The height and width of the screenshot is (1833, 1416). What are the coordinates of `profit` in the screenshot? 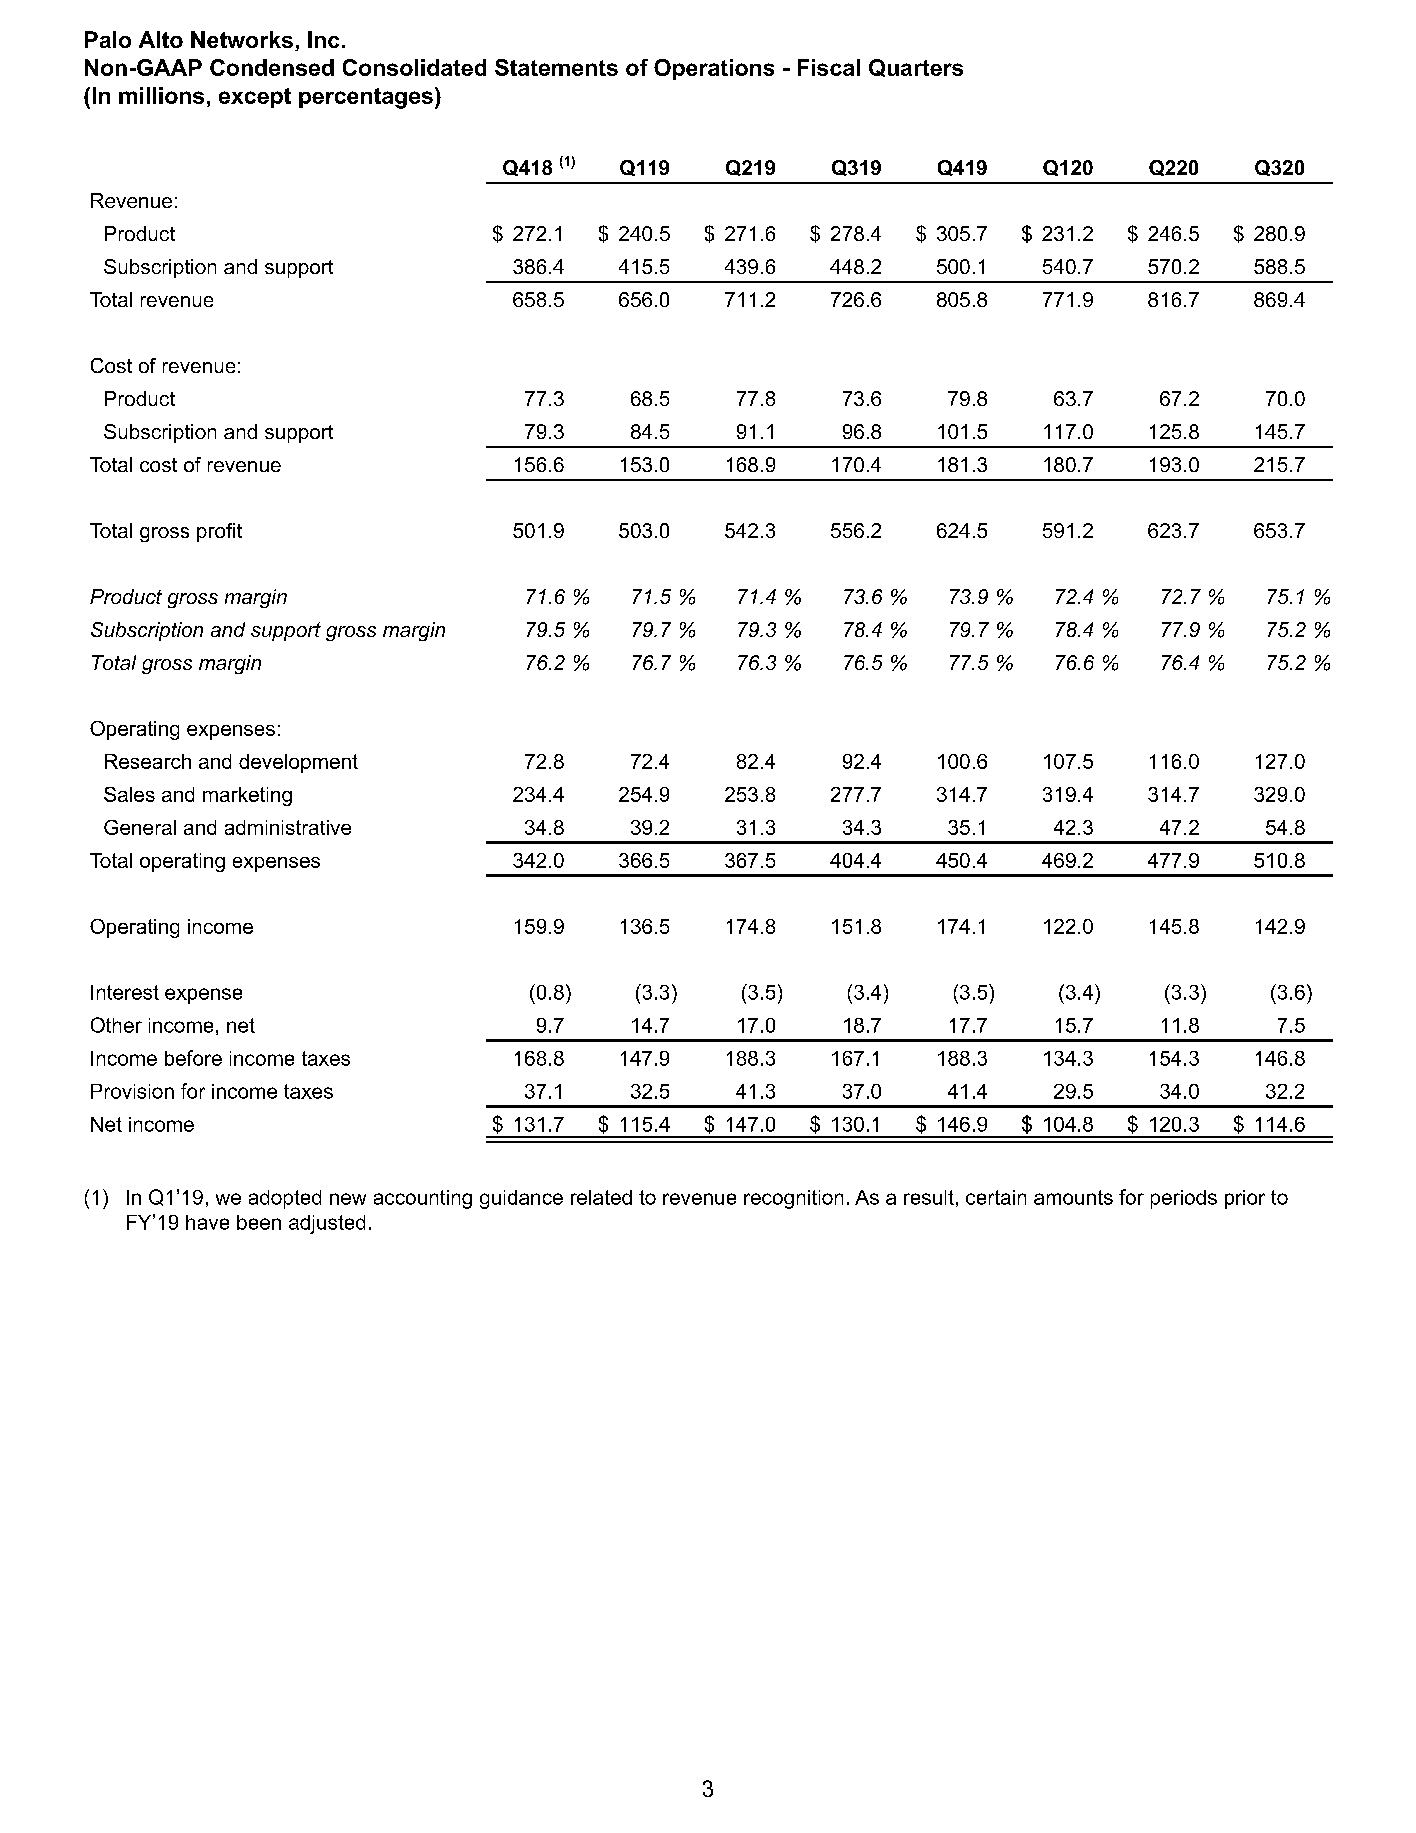 It's located at (219, 532).
